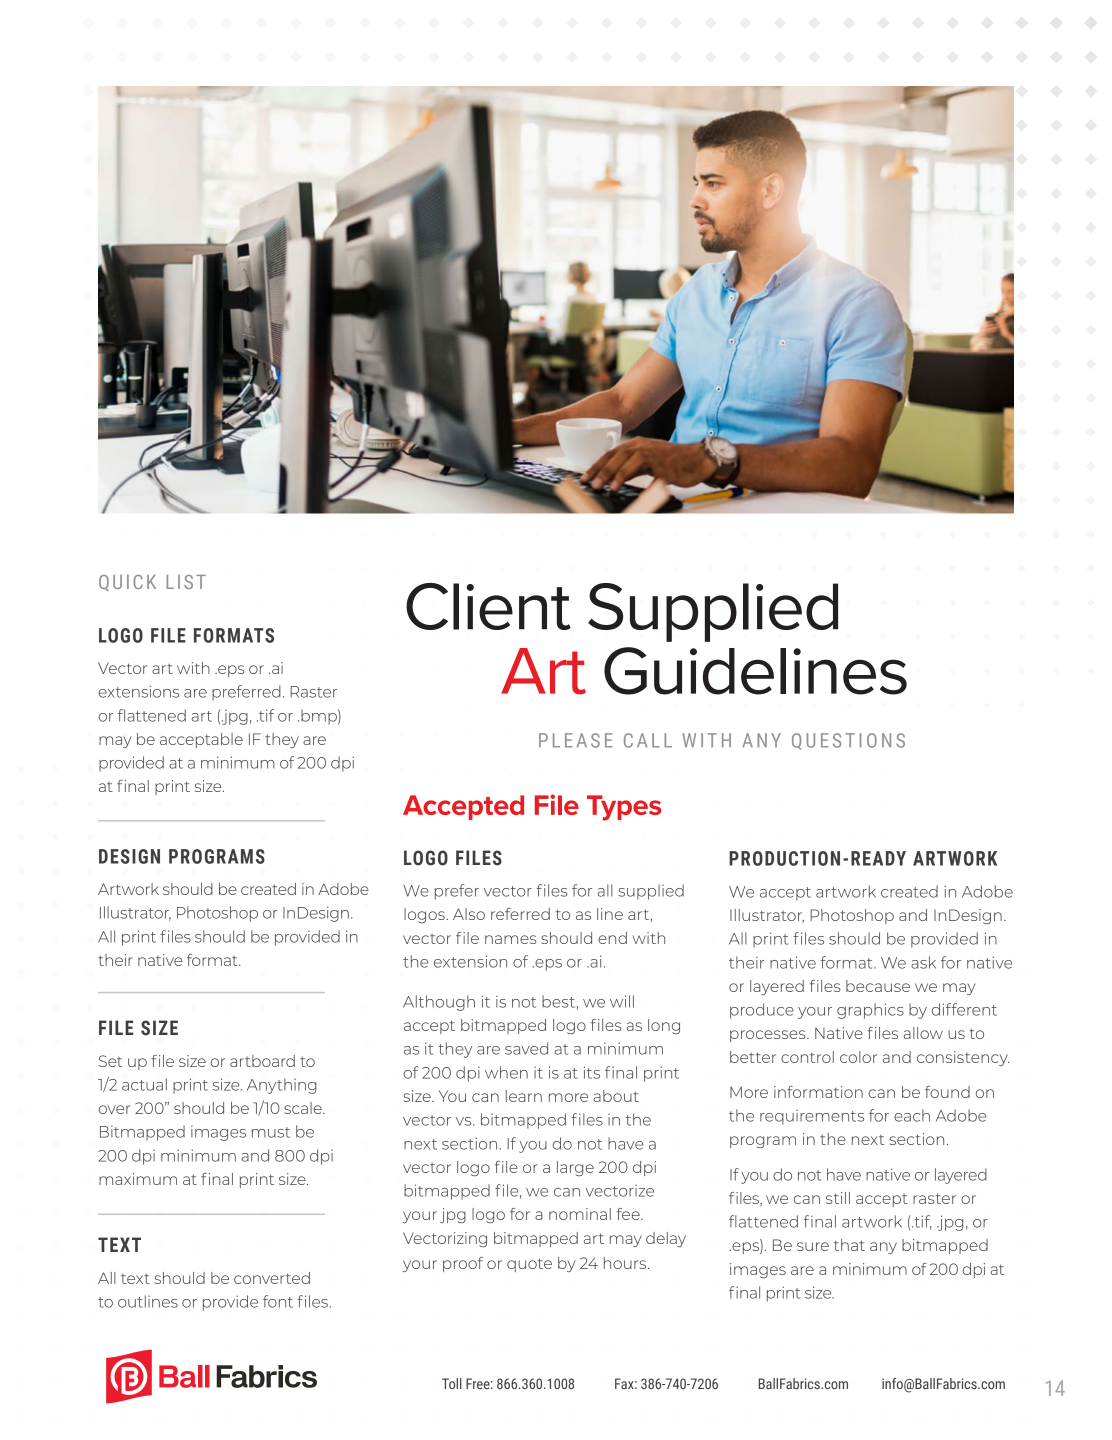 This page has width=1112, height=1440. What do you see at coordinates (558, 1001) in the page?
I see `best` at bounding box center [558, 1001].
